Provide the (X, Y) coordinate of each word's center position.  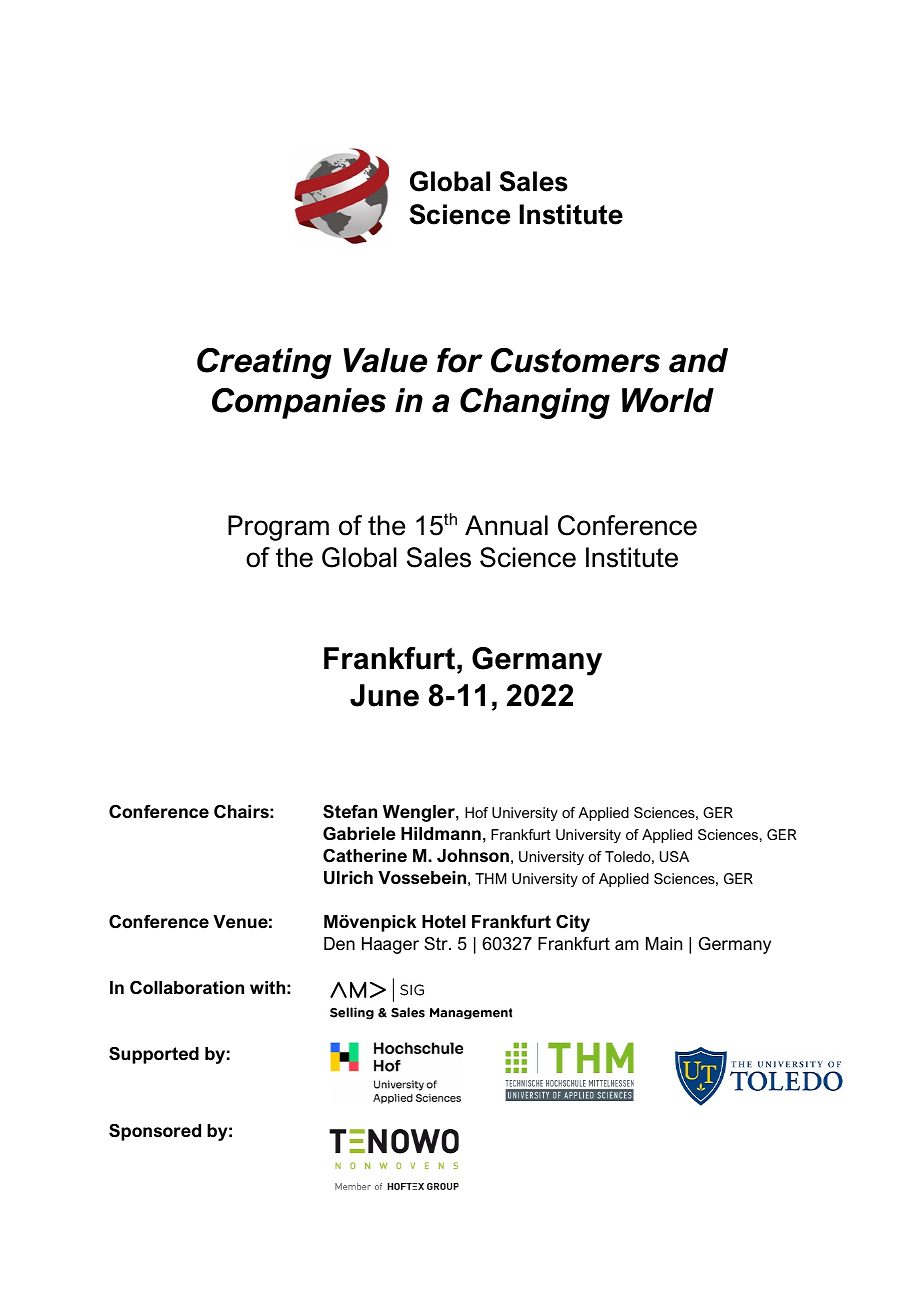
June (384, 695)
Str (437, 943)
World (668, 400)
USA (674, 856)
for (460, 360)
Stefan (350, 812)
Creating (264, 363)
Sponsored (155, 1132)
